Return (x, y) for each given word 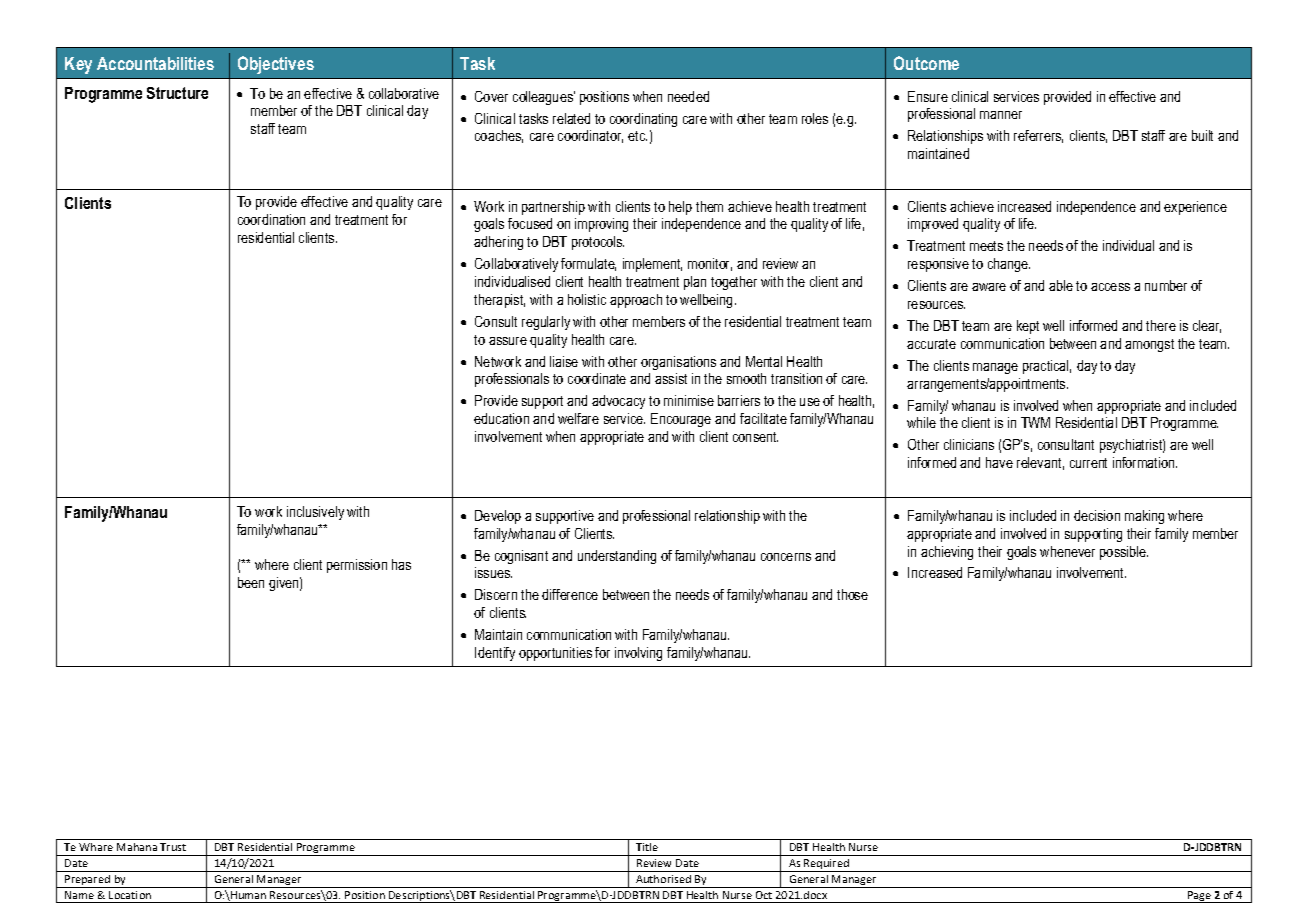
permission (357, 566)
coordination (271, 219)
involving (638, 654)
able (1061, 285)
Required (826, 865)
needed (688, 96)
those (852, 594)
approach (636, 301)
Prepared (88, 881)
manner (1001, 115)
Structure (177, 93)
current (1088, 463)
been (251, 582)
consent (755, 437)
